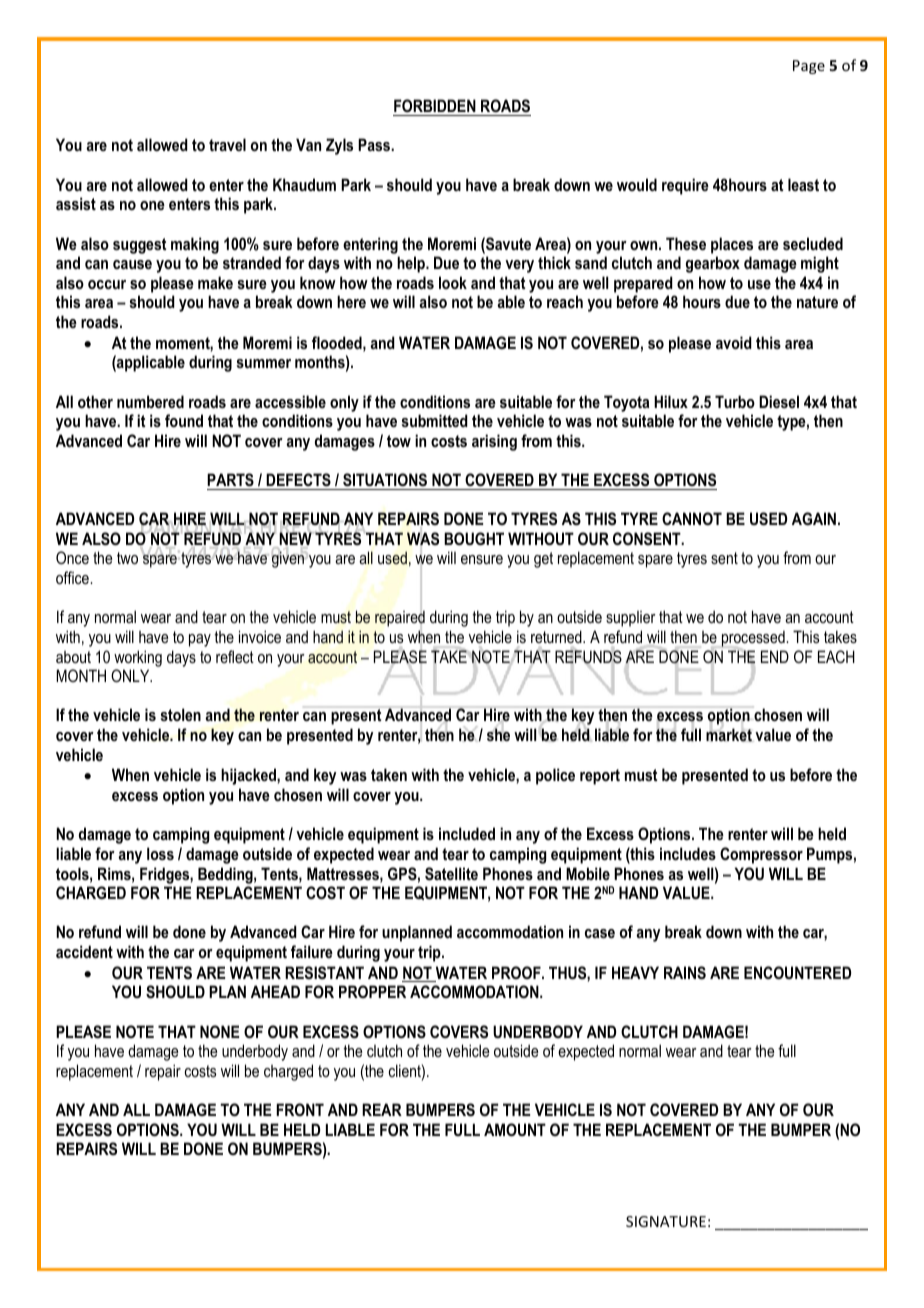 The height and width of the screenshot is (1308, 924). I want to click on two, so click(127, 558).
